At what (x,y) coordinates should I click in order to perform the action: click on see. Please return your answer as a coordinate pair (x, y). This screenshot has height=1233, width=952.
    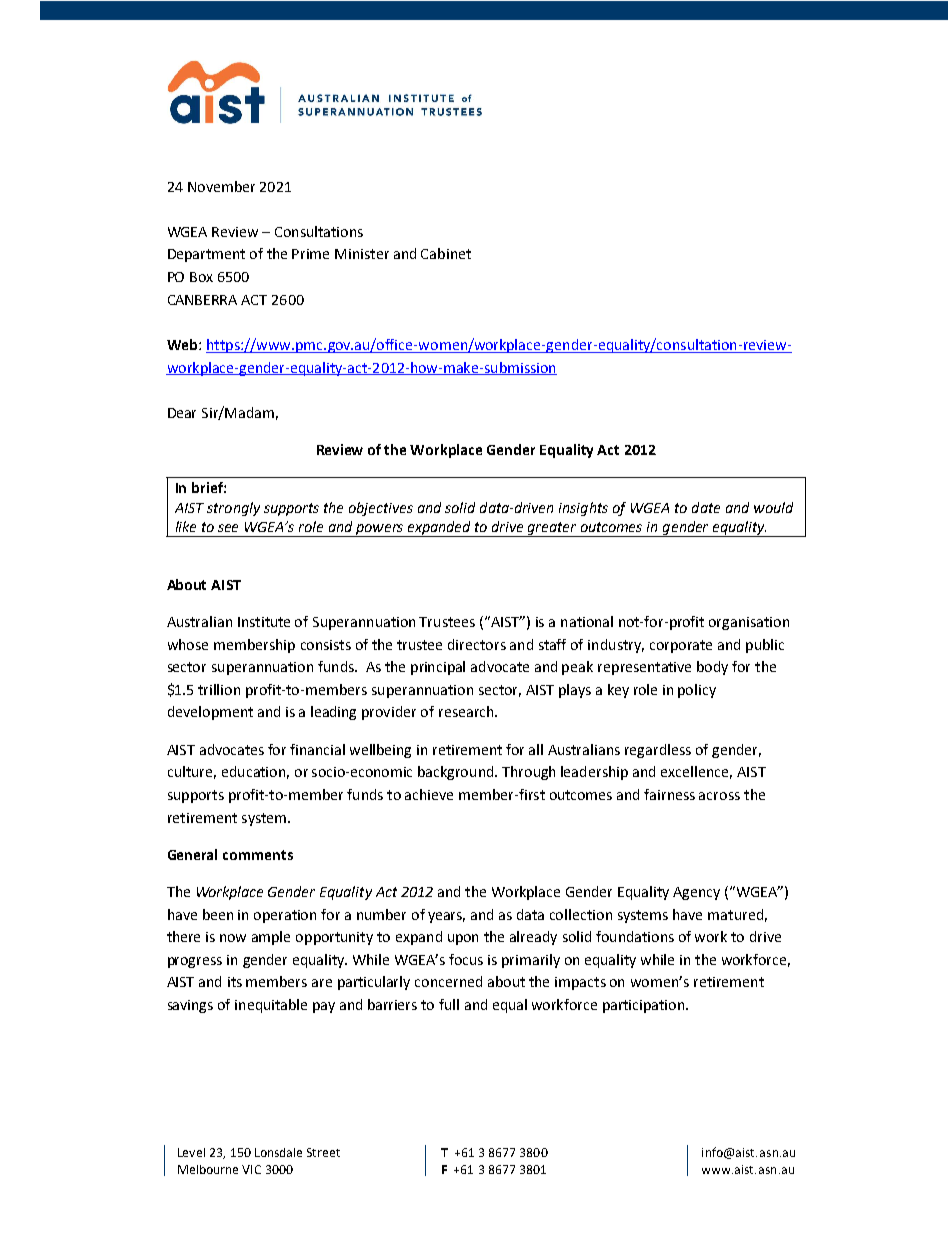
    Looking at the image, I should click on (228, 528).
